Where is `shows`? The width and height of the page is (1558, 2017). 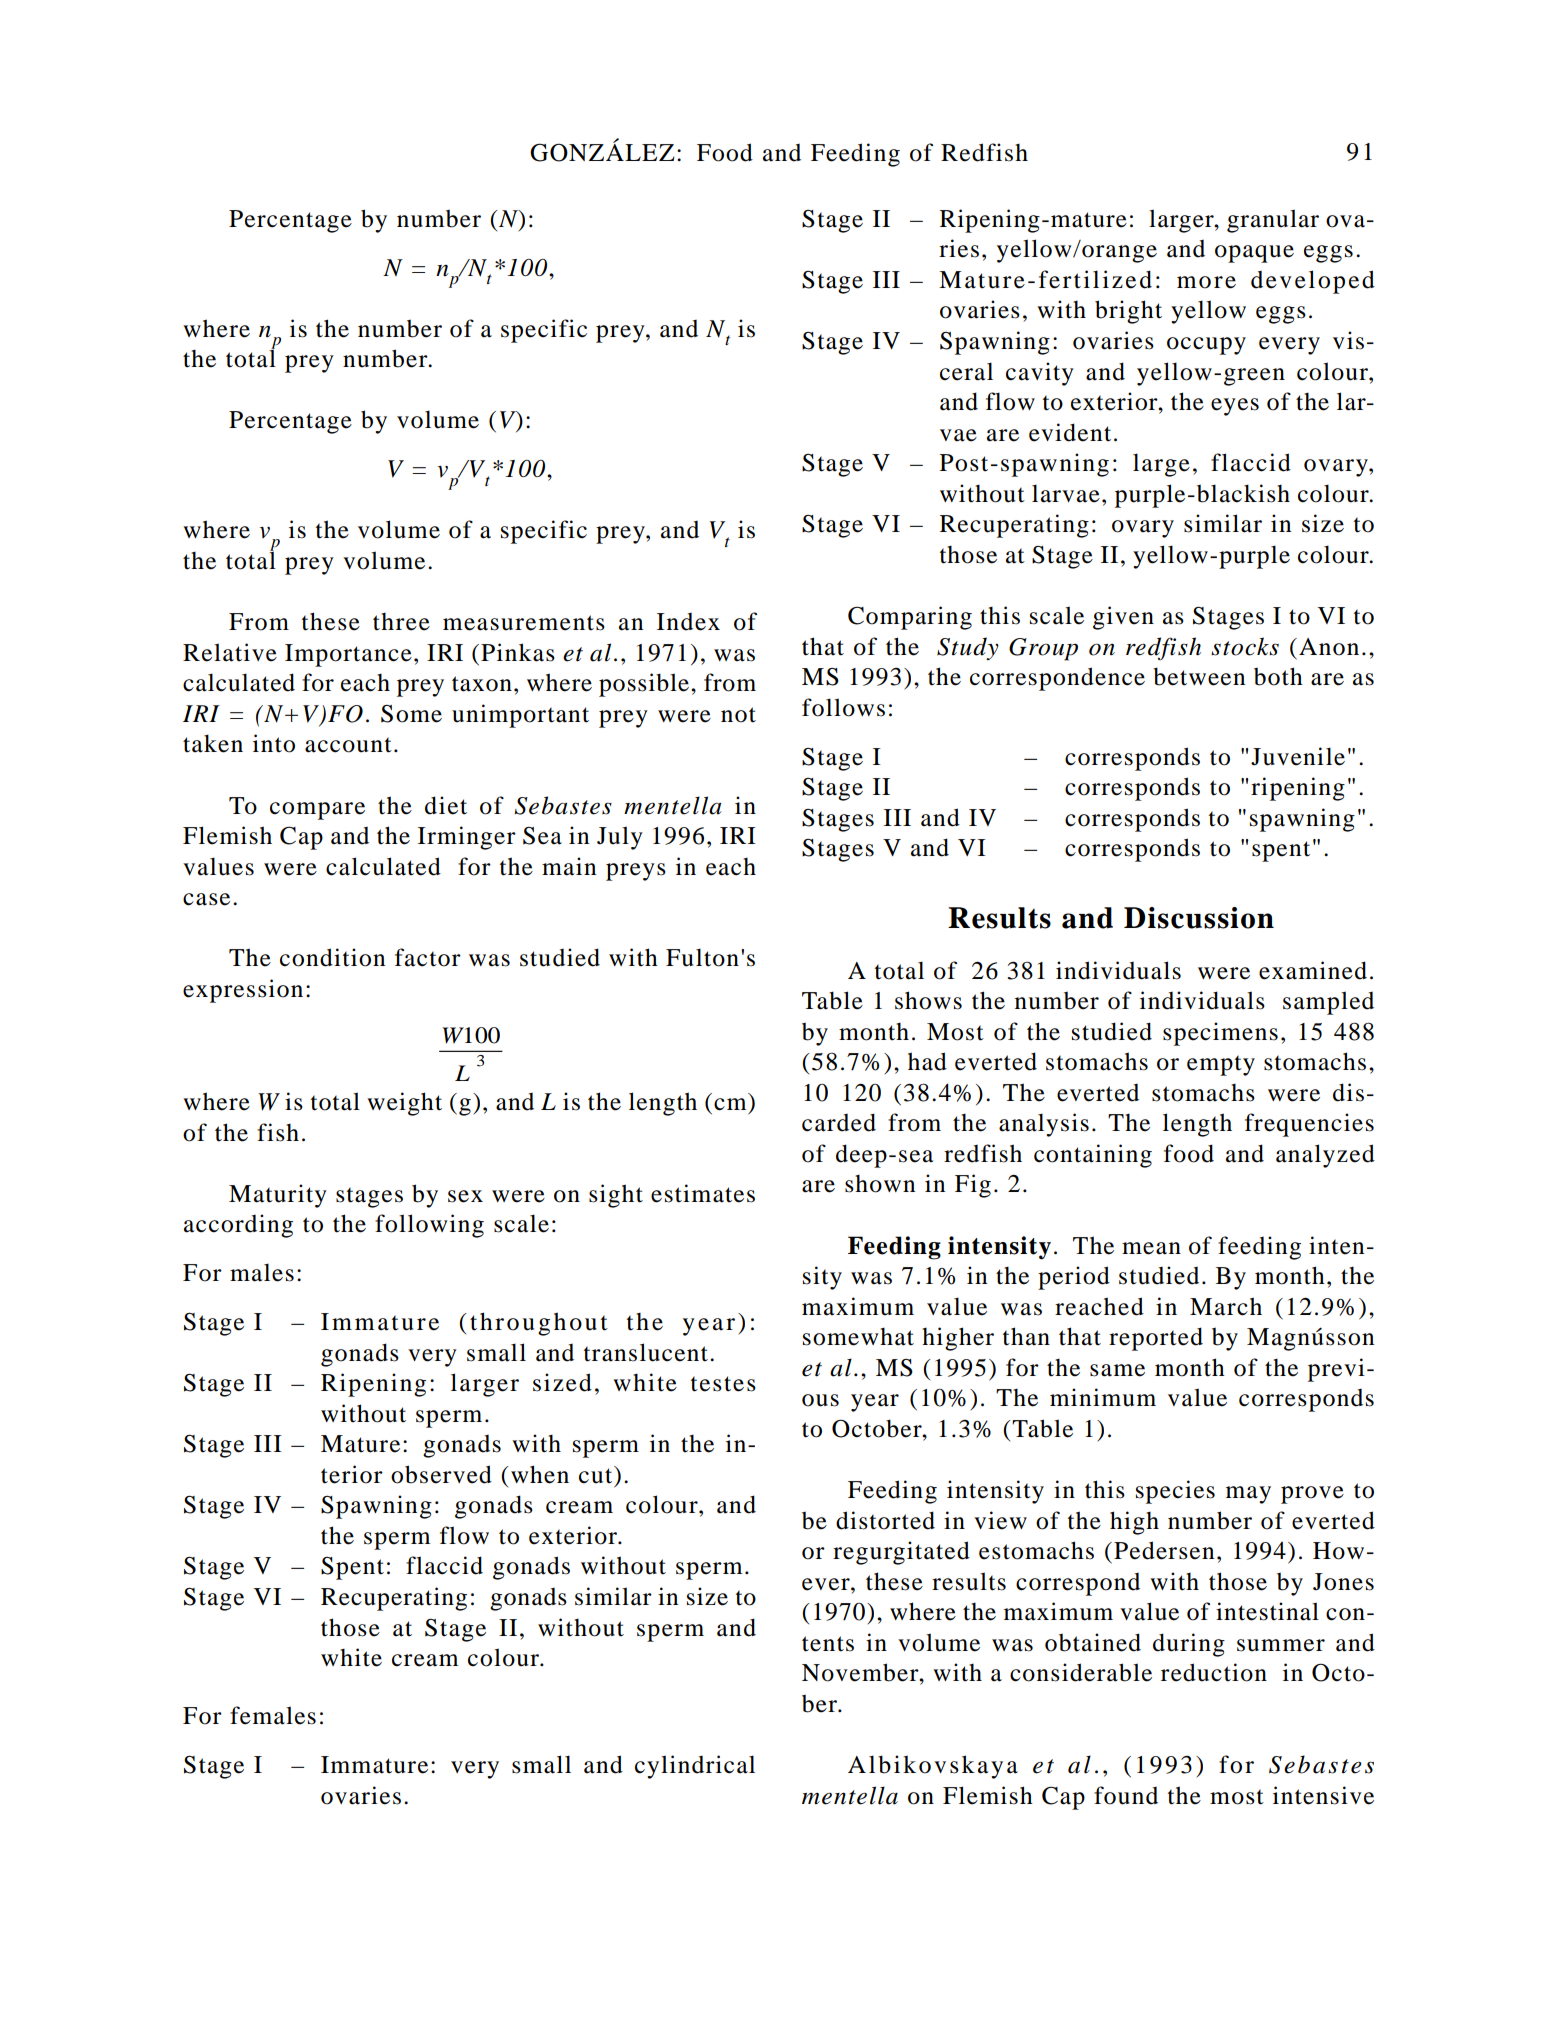
shows is located at coordinates (928, 1000).
